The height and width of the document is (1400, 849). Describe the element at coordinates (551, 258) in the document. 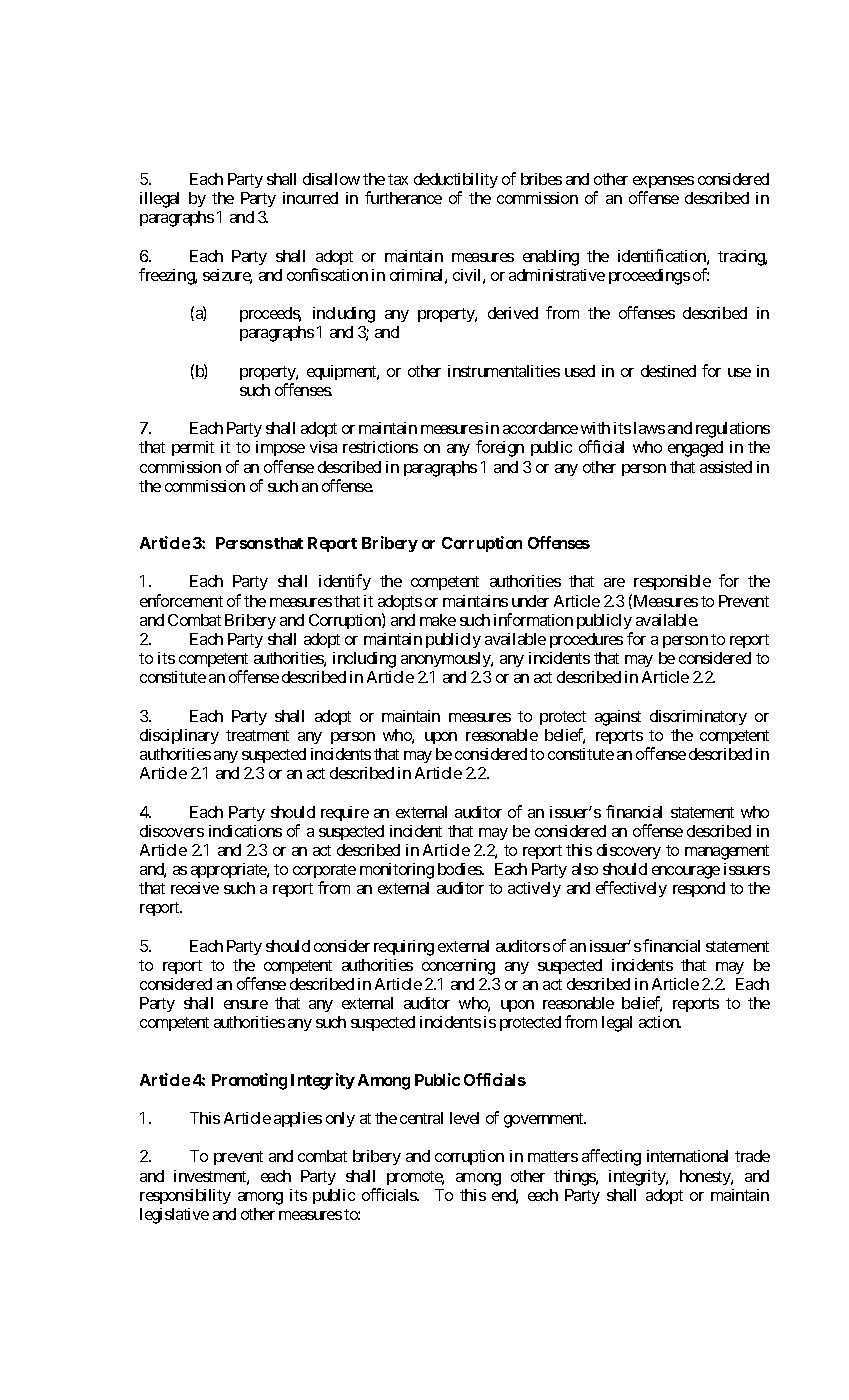

I see `enabling` at that location.
